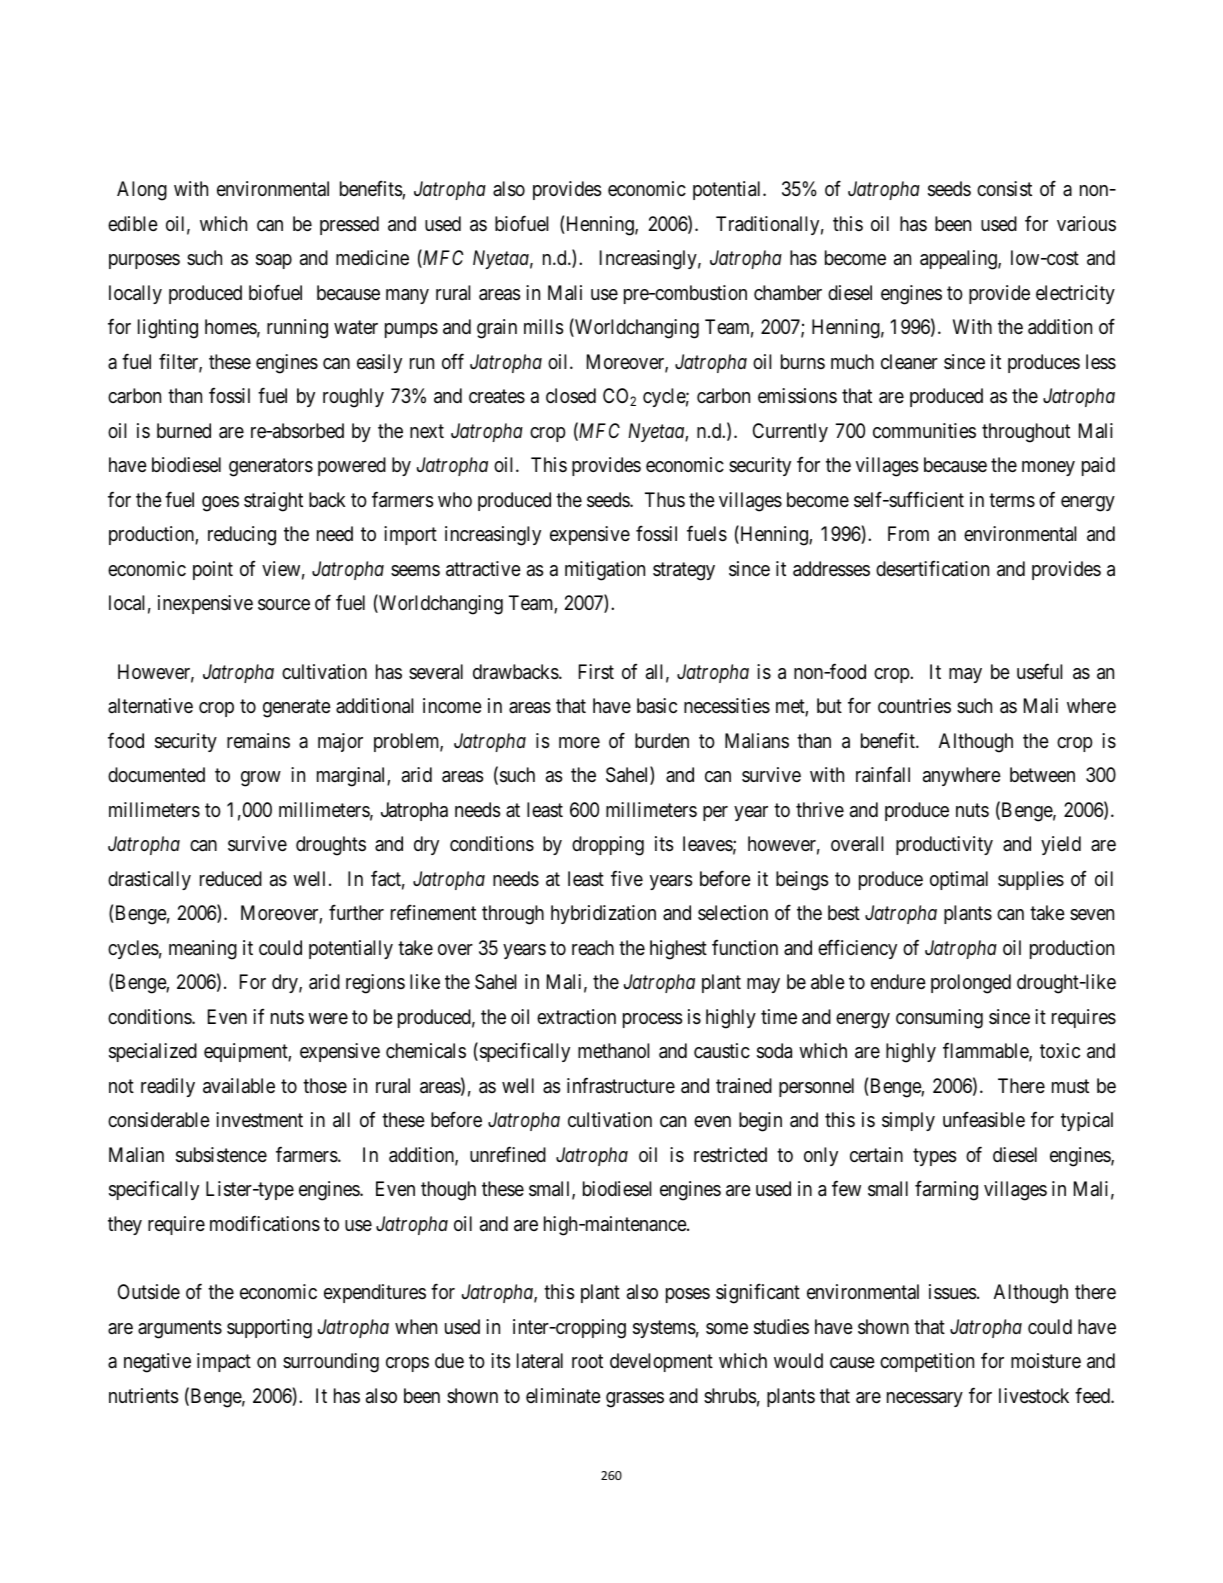 This image has width=1223, height=1583. What do you see at coordinates (665, 499) in the image?
I see `Thus` at bounding box center [665, 499].
